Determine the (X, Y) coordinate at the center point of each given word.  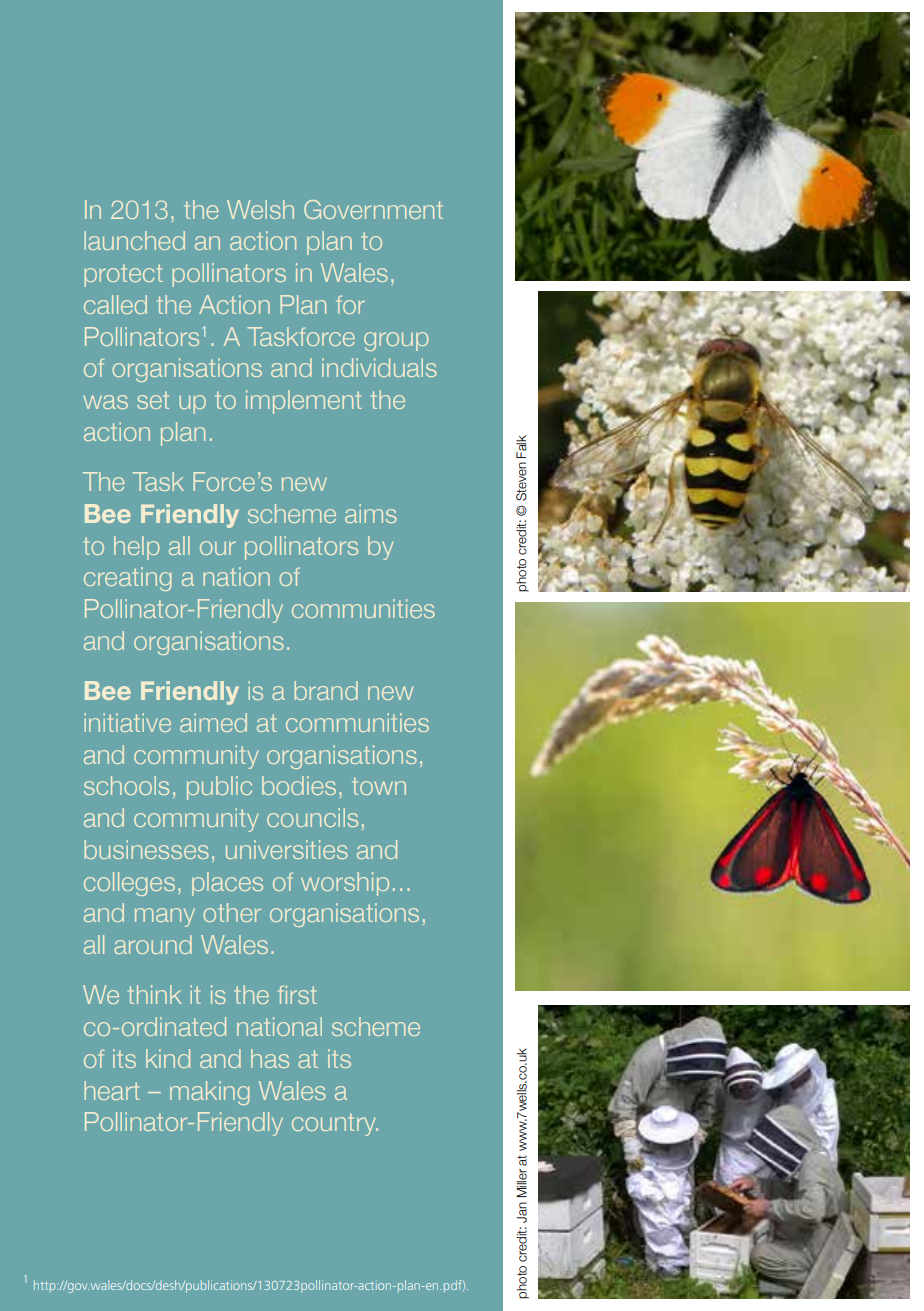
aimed (213, 722)
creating (128, 579)
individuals (379, 367)
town (379, 786)
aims (371, 513)
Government (373, 209)
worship (345, 884)
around (153, 944)
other (232, 912)
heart (112, 1090)
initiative (127, 722)
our (218, 548)
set (153, 400)
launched (134, 240)
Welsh (260, 209)
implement (304, 402)
